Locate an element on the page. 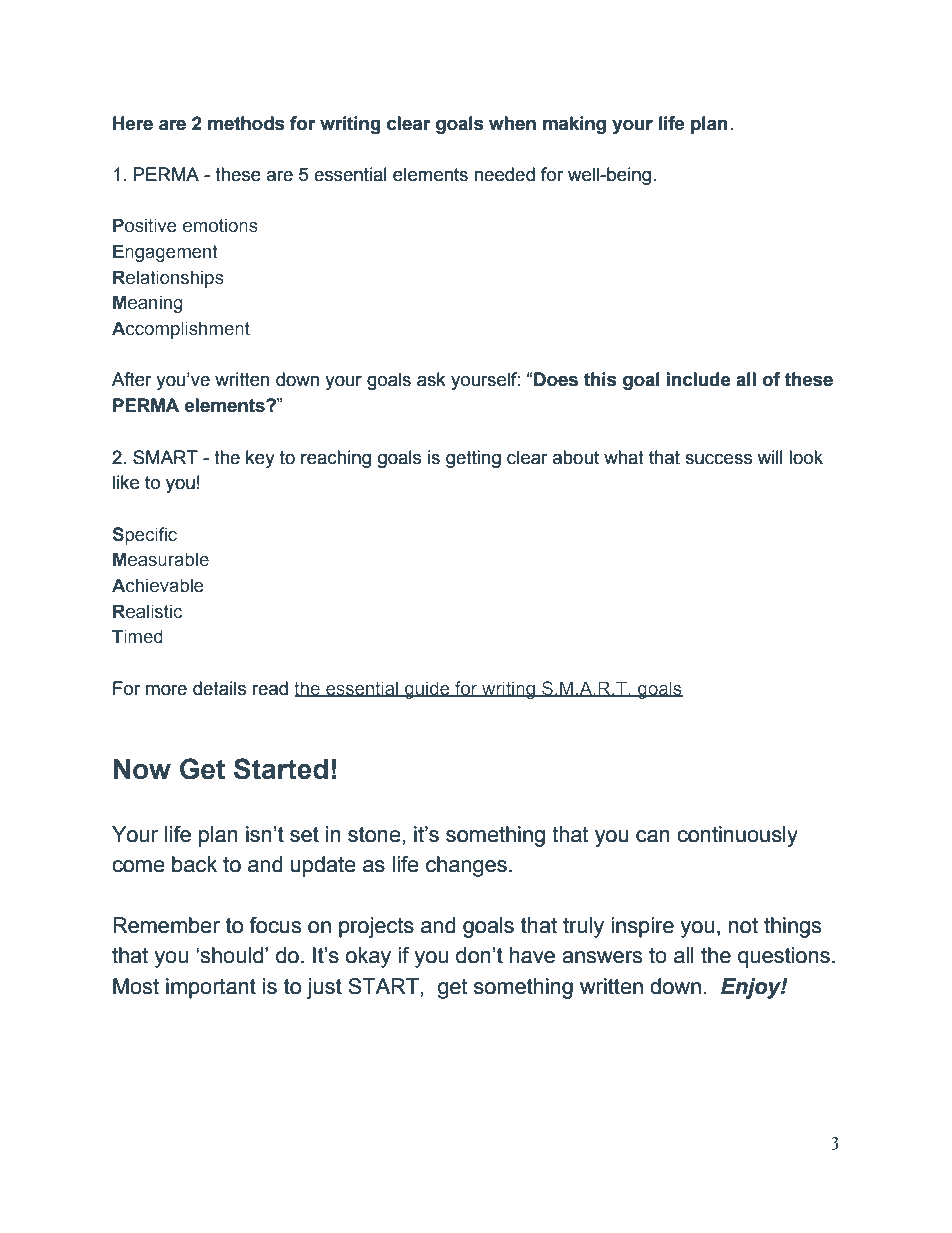  continuously is located at coordinates (737, 836).
